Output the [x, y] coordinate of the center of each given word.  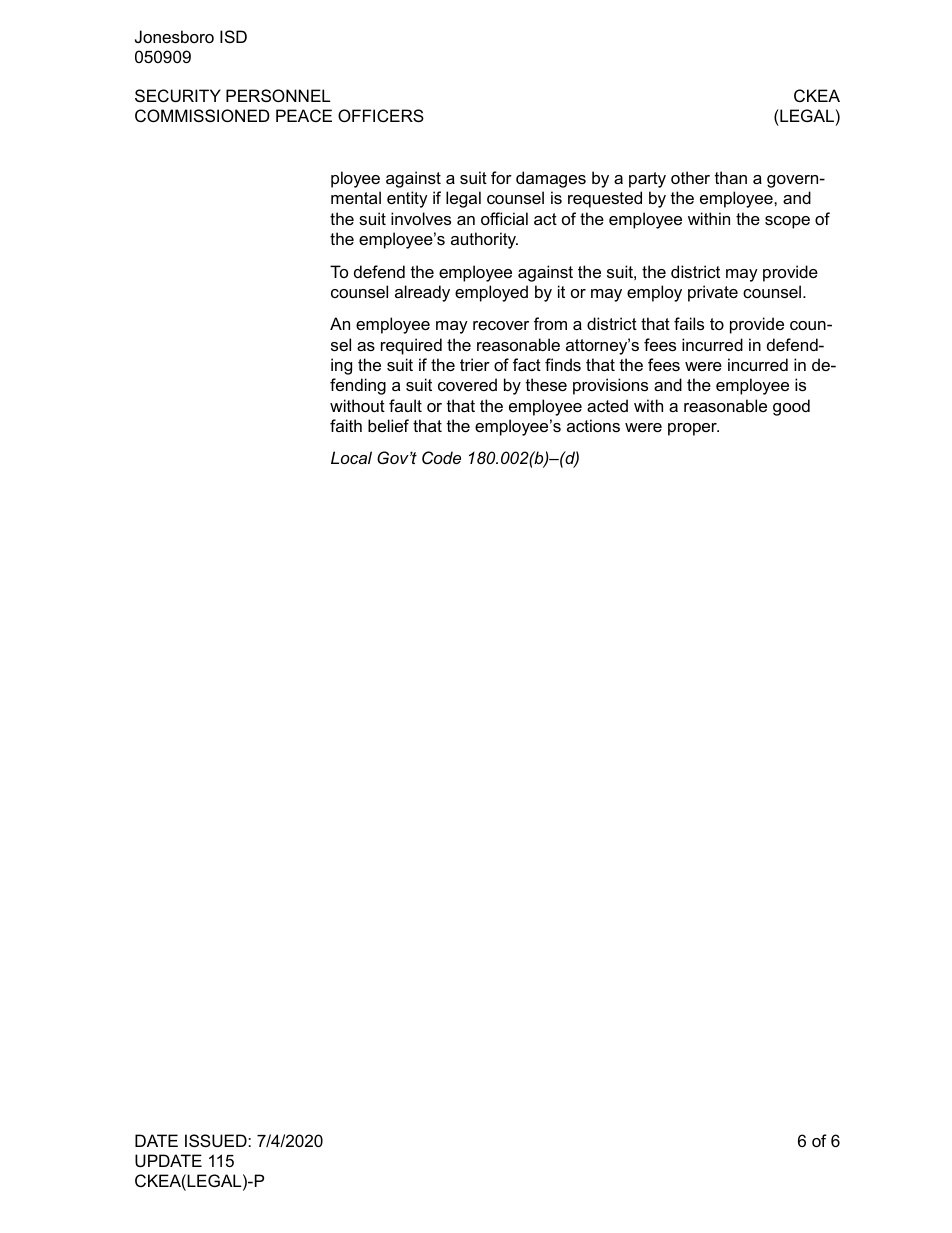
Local [351, 457]
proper [693, 429]
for [501, 177]
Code [441, 457]
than [731, 177]
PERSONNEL [278, 95]
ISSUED [217, 1140]
